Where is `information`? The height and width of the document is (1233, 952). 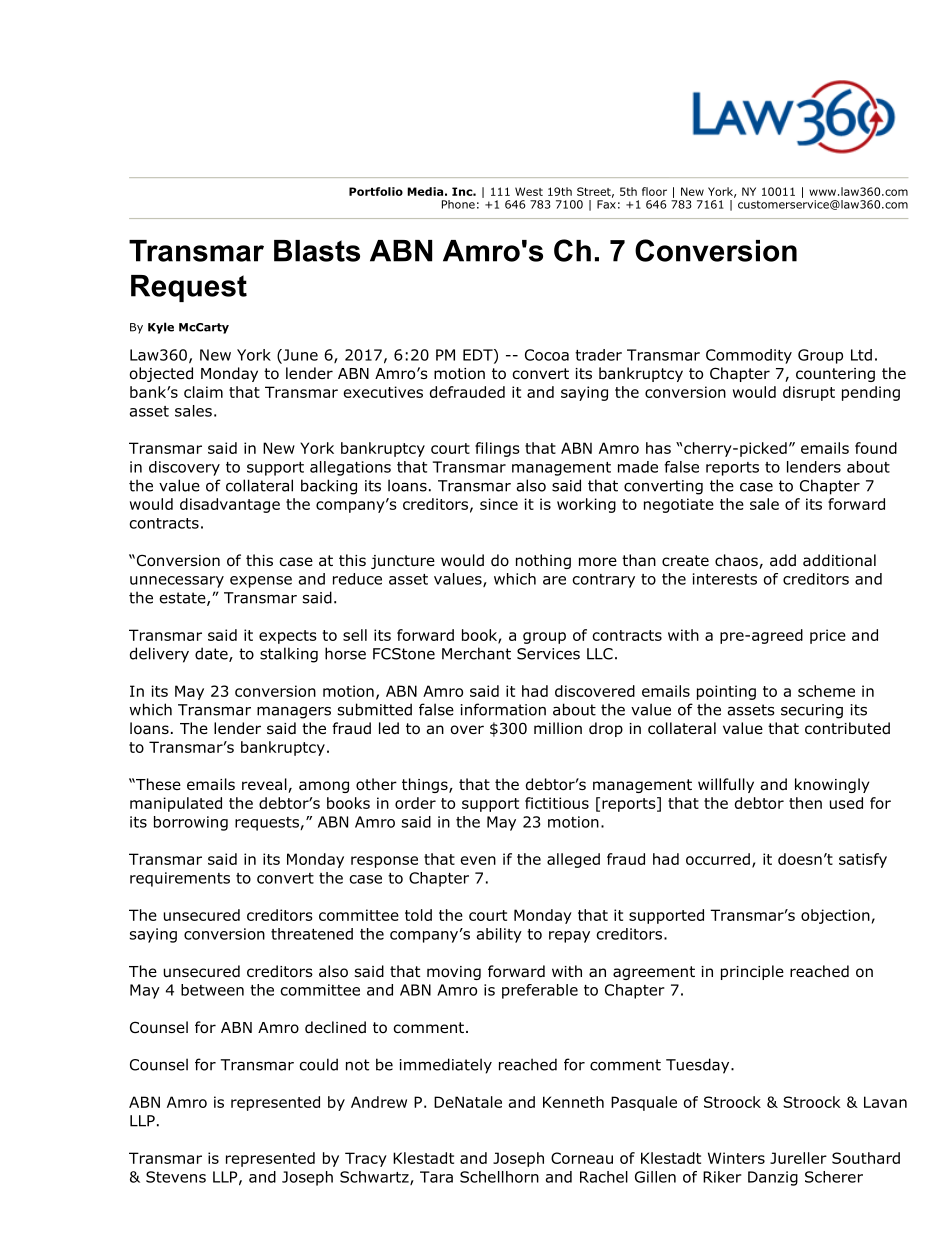 information is located at coordinates (503, 709).
